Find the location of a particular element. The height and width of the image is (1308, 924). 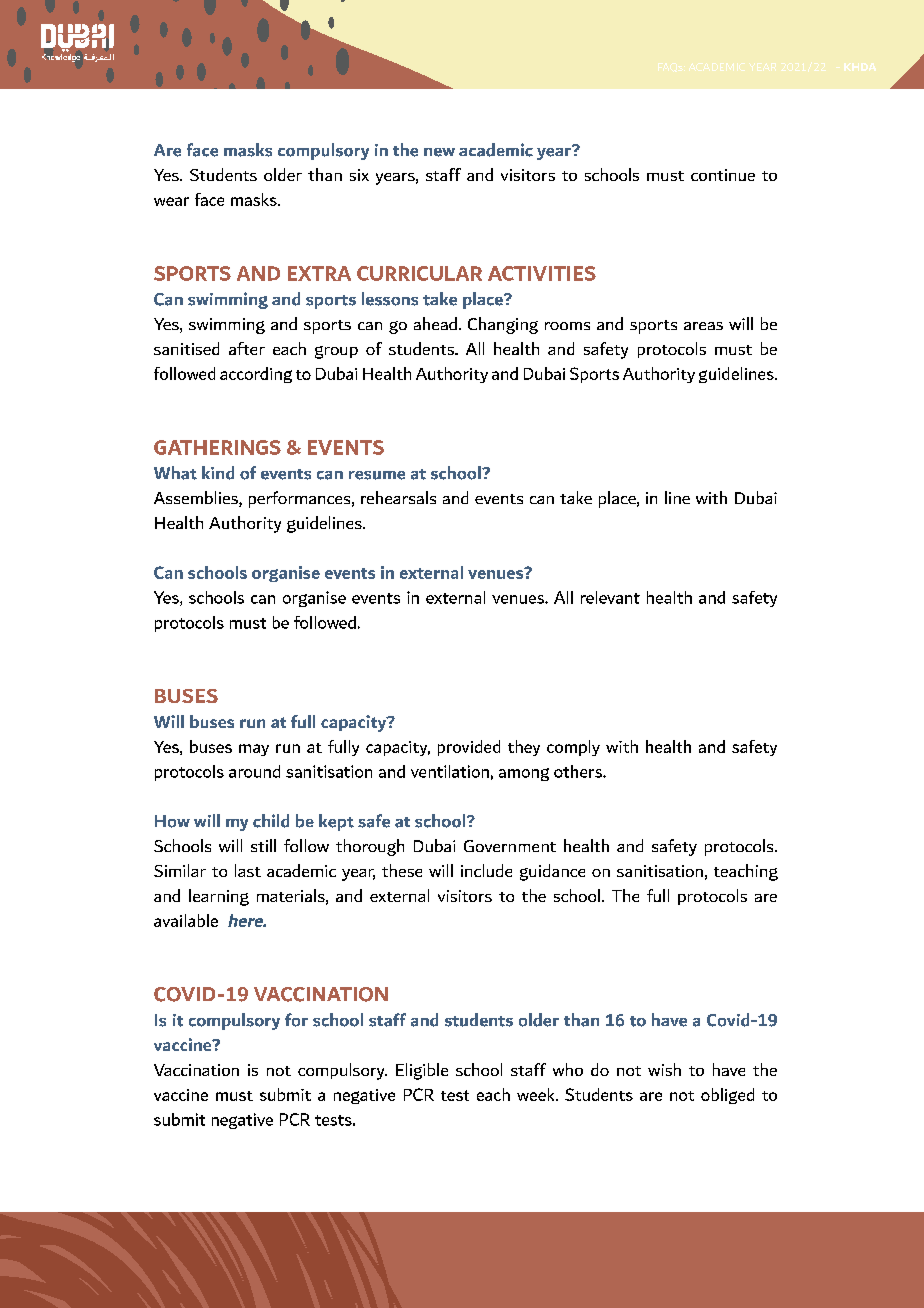

wear is located at coordinates (171, 201).
